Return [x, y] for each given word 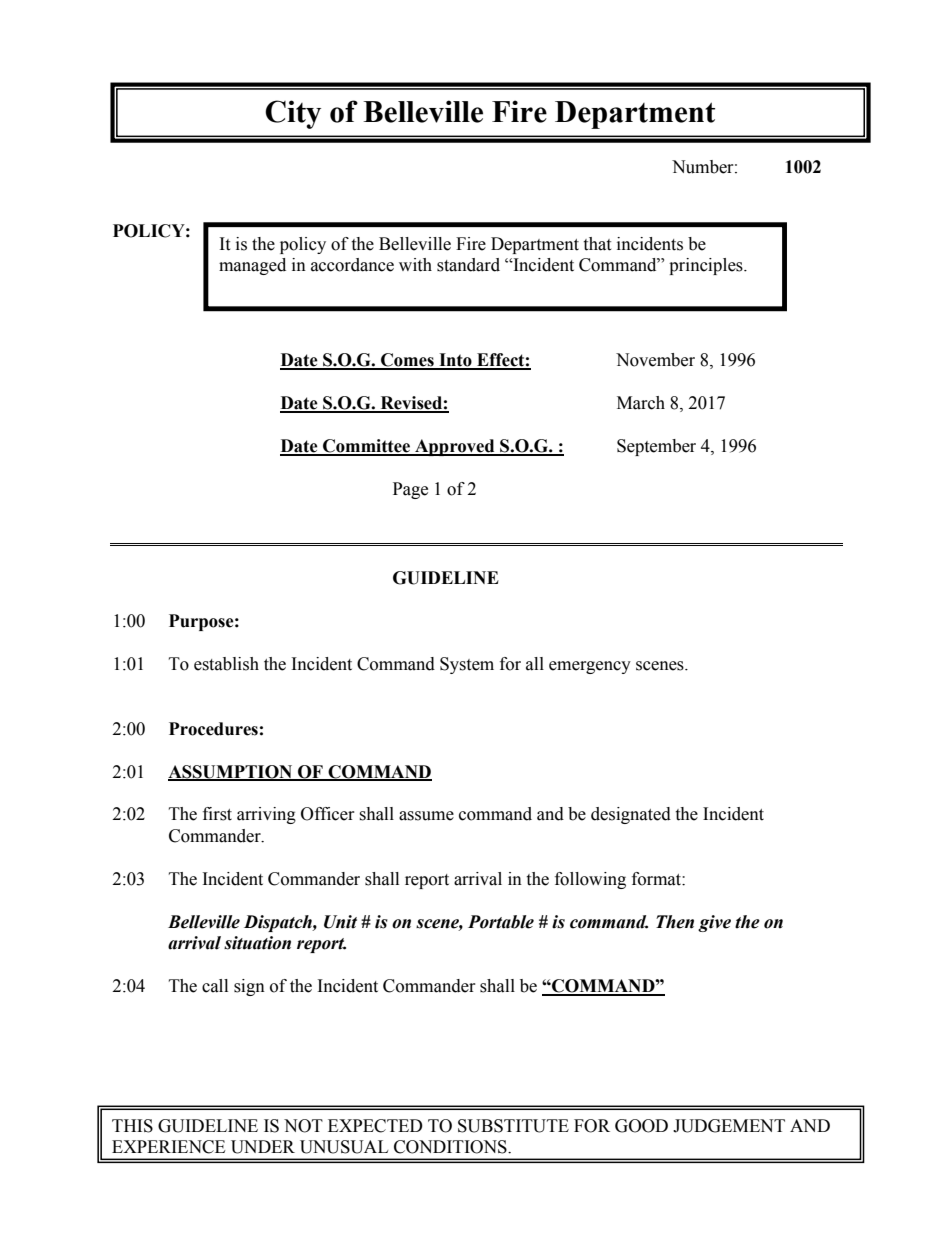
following [590, 880]
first [217, 814]
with [415, 265]
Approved [455, 447]
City [293, 114]
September [656, 447]
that [597, 244]
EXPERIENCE [168, 1147]
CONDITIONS [451, 1147]
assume [426, 816]
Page [410, 490]
